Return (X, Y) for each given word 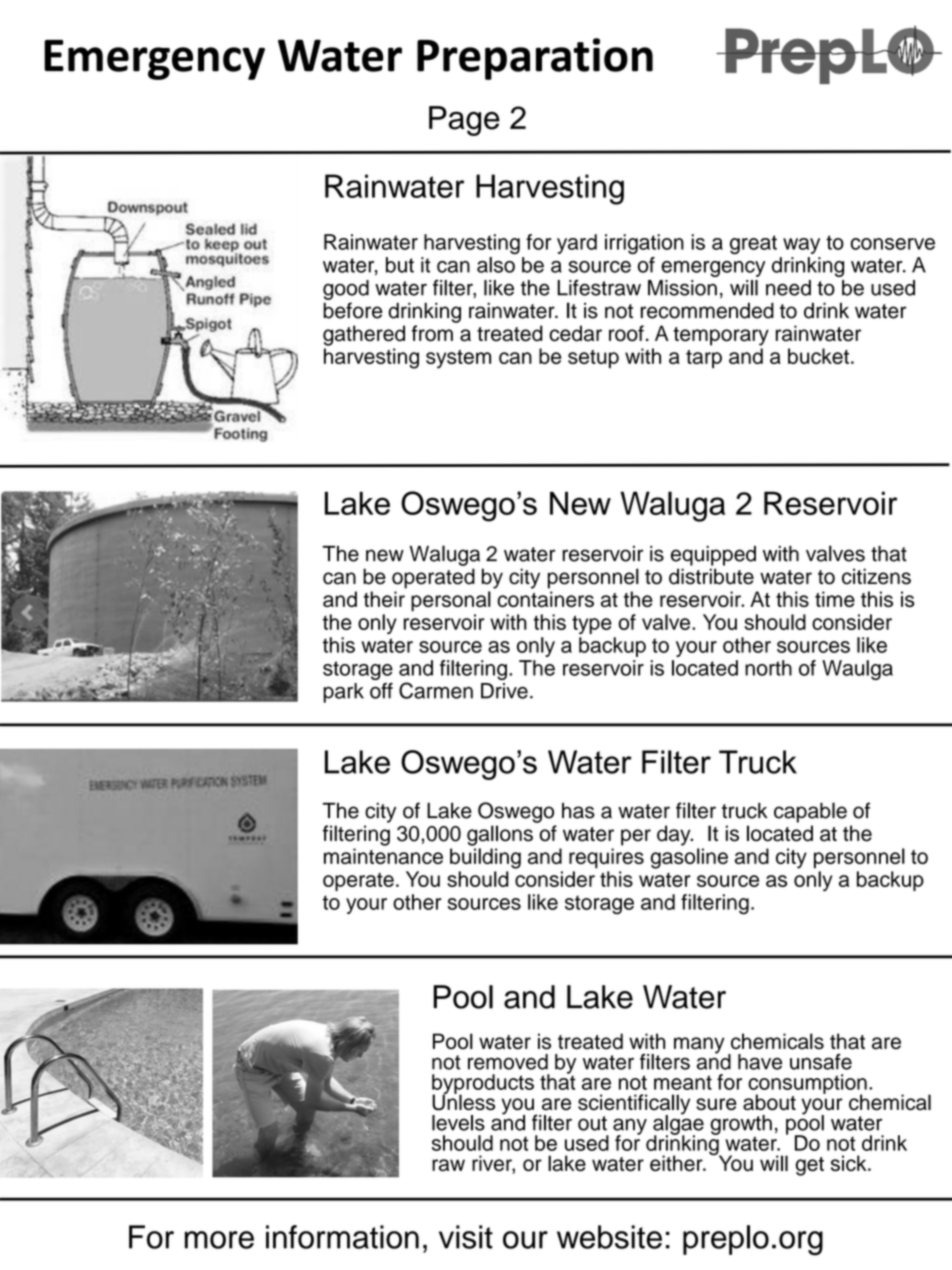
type (592, 624)
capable (810, 812)
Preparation (535, 59)
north (768, 668)
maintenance (383, 856)
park (343, 693)
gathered (364, 335)
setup (593, 359)
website (609, 1237)
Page (464, 121)
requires (606, 858)
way (801, 246)
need (788, 288)
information (342, 1237)
